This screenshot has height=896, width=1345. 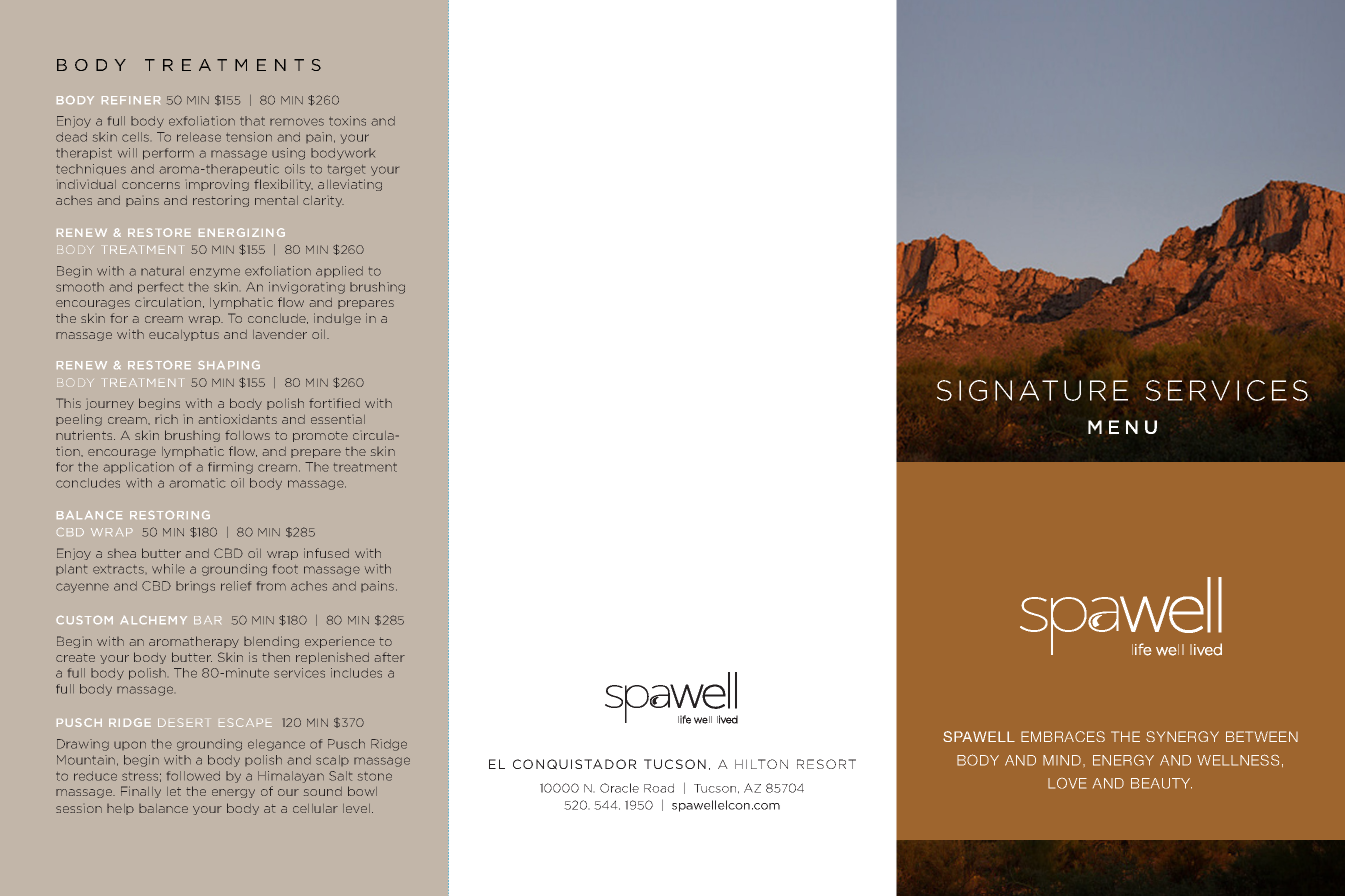 What do you see at coordinates (199, 137) in the screenshot?
I see `release` at bounding box center [199, 137].
